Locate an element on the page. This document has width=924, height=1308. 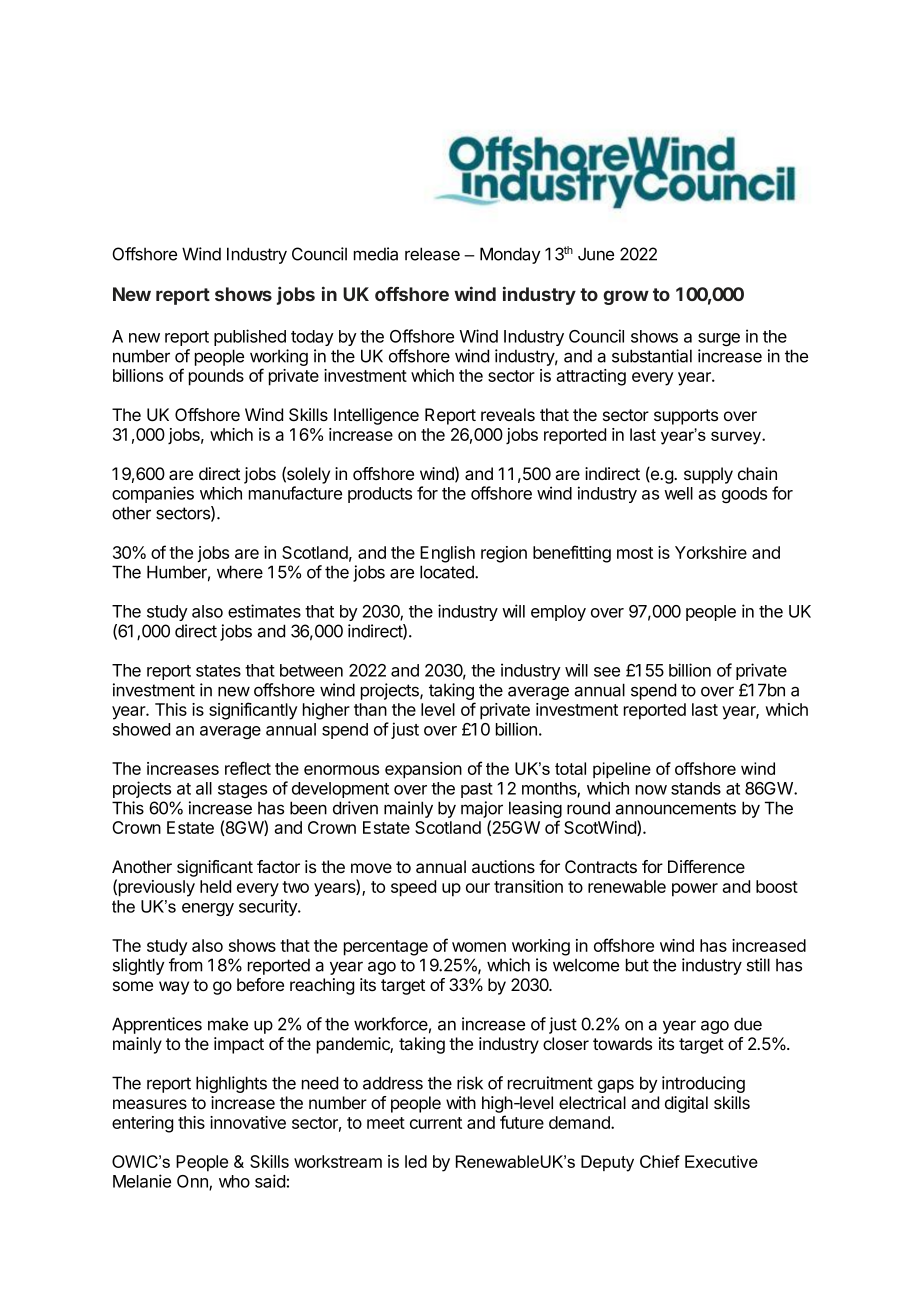
release is located at coordinates (432, 254).
